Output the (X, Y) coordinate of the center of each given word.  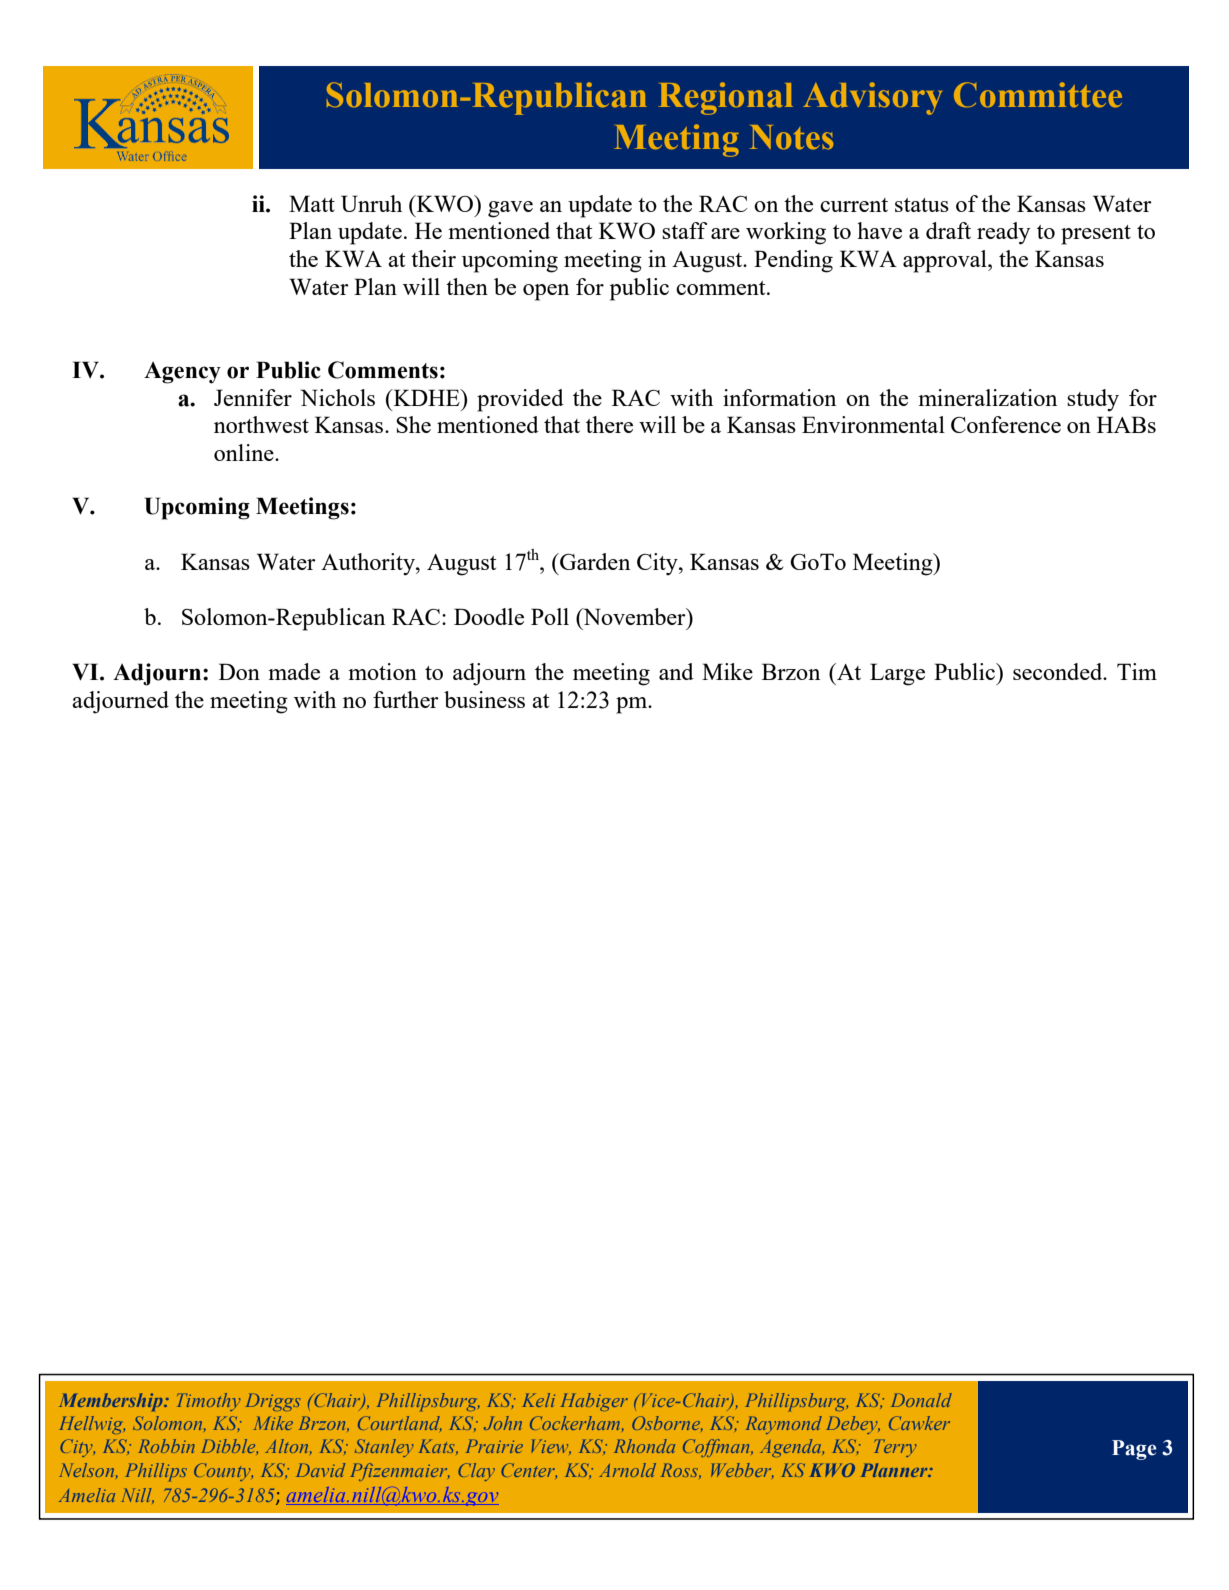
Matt (312, 203)
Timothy (208, 1402)
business (484, 699)
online (245, 452)
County (223, 1472)
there (609, 424)
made (294, 671)
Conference (1006, 424)
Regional (725, 98)
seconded (1059, 671)
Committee (1038, 95)
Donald (921, 1400)
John (503, 1423)
